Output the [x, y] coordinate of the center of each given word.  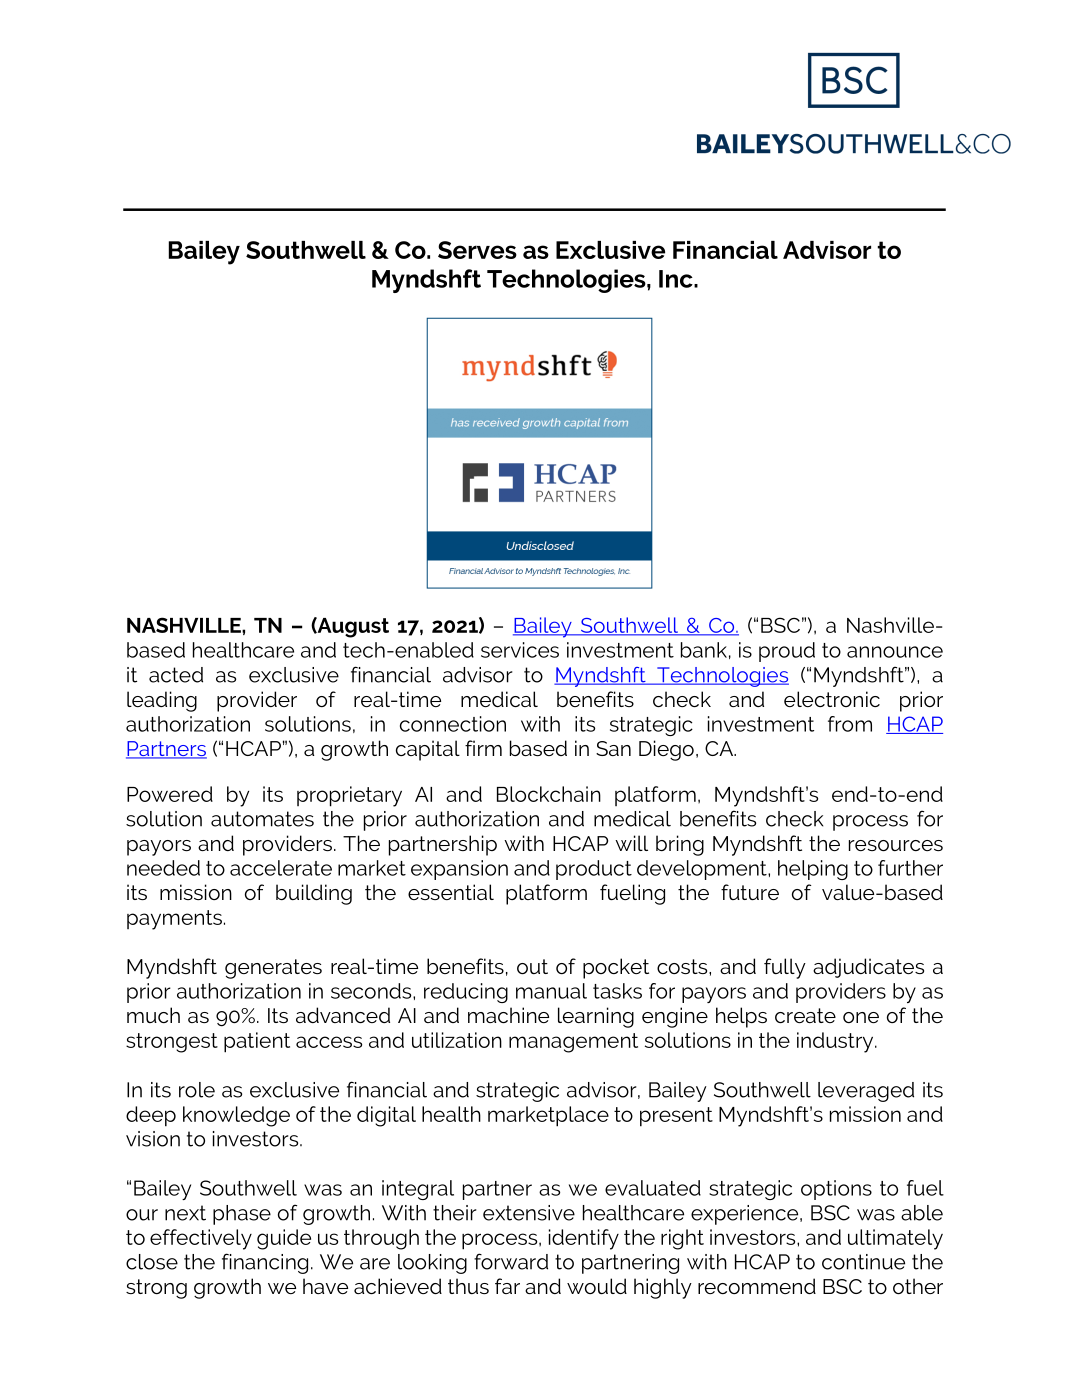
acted [176, 675]
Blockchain [549, 794]
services [520, 650]
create [805, 1015]
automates [262, 819]
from [850, 724]
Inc [677, 279]
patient [257, 1042]
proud [787, 652]
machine [508, 1015]
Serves [477, 250]
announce [895, 652]
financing [265, 1263]
